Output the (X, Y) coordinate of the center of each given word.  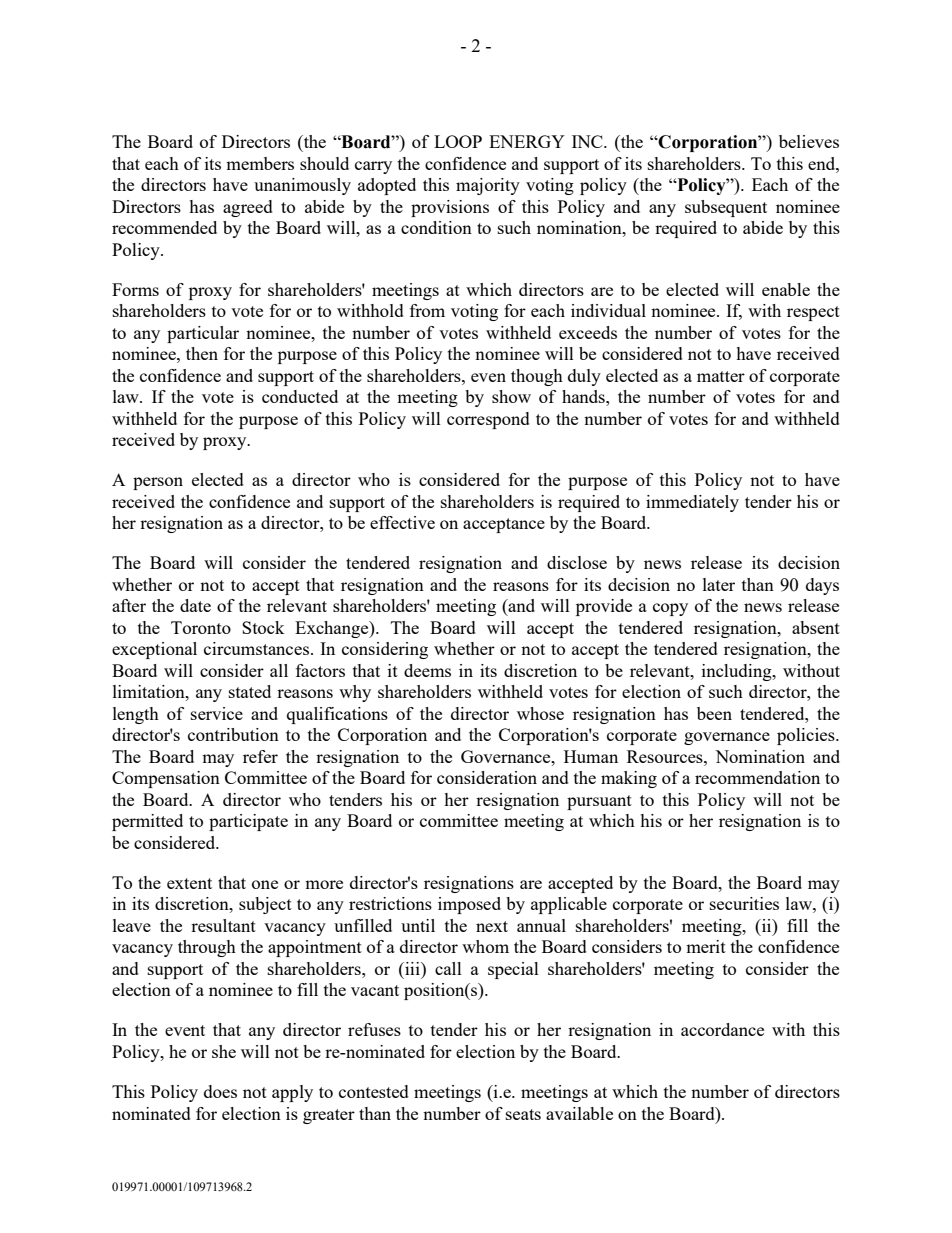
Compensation (166, 779)
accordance (722, 1029)
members (260, 163)
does (220, 1091)
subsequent (726, 208)
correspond (488, 420)
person (158, 483)
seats (523, 1114)
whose (540, 713)
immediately (692, 503)
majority (488, 186)
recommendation (757, 777)
